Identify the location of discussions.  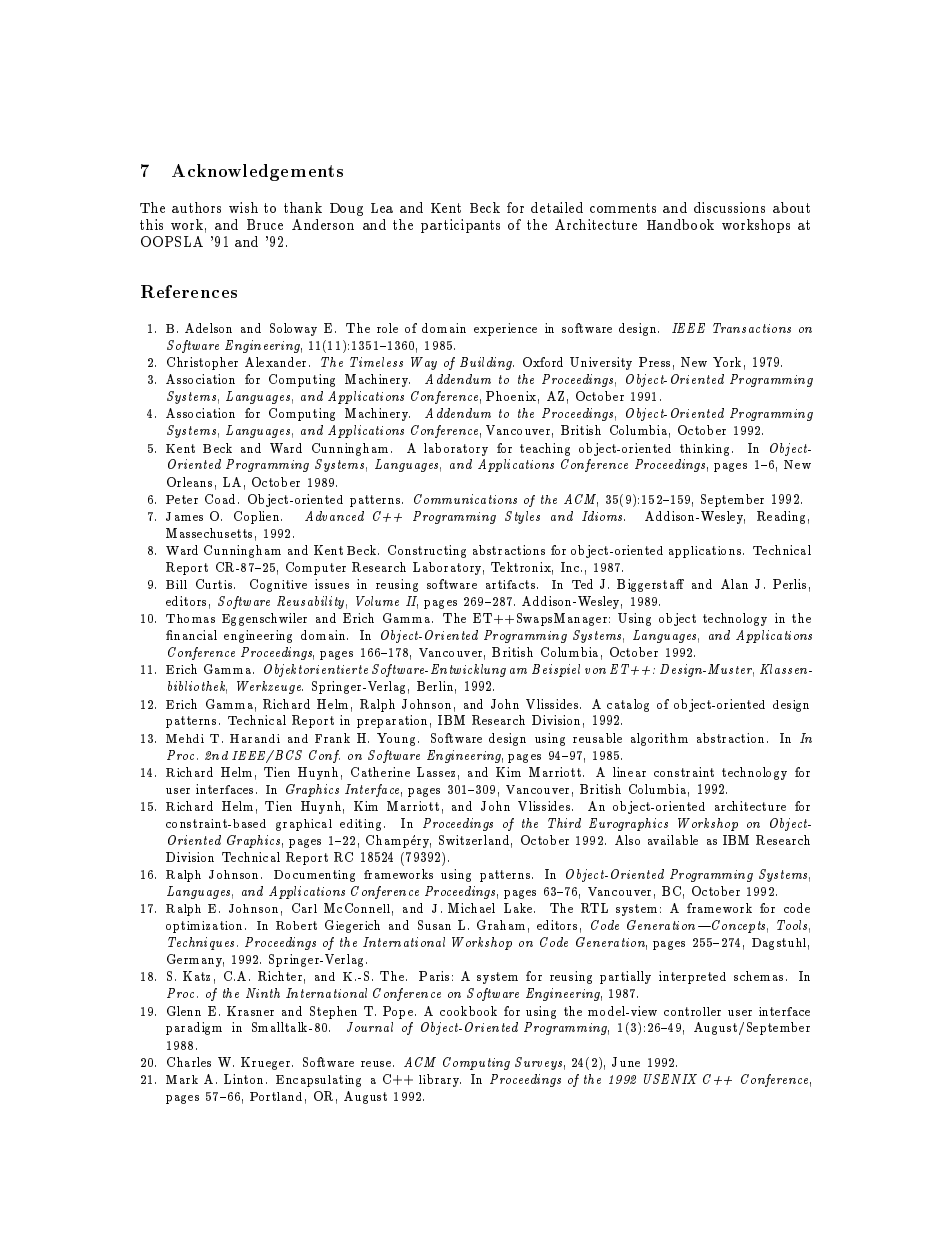
(729, 207).
